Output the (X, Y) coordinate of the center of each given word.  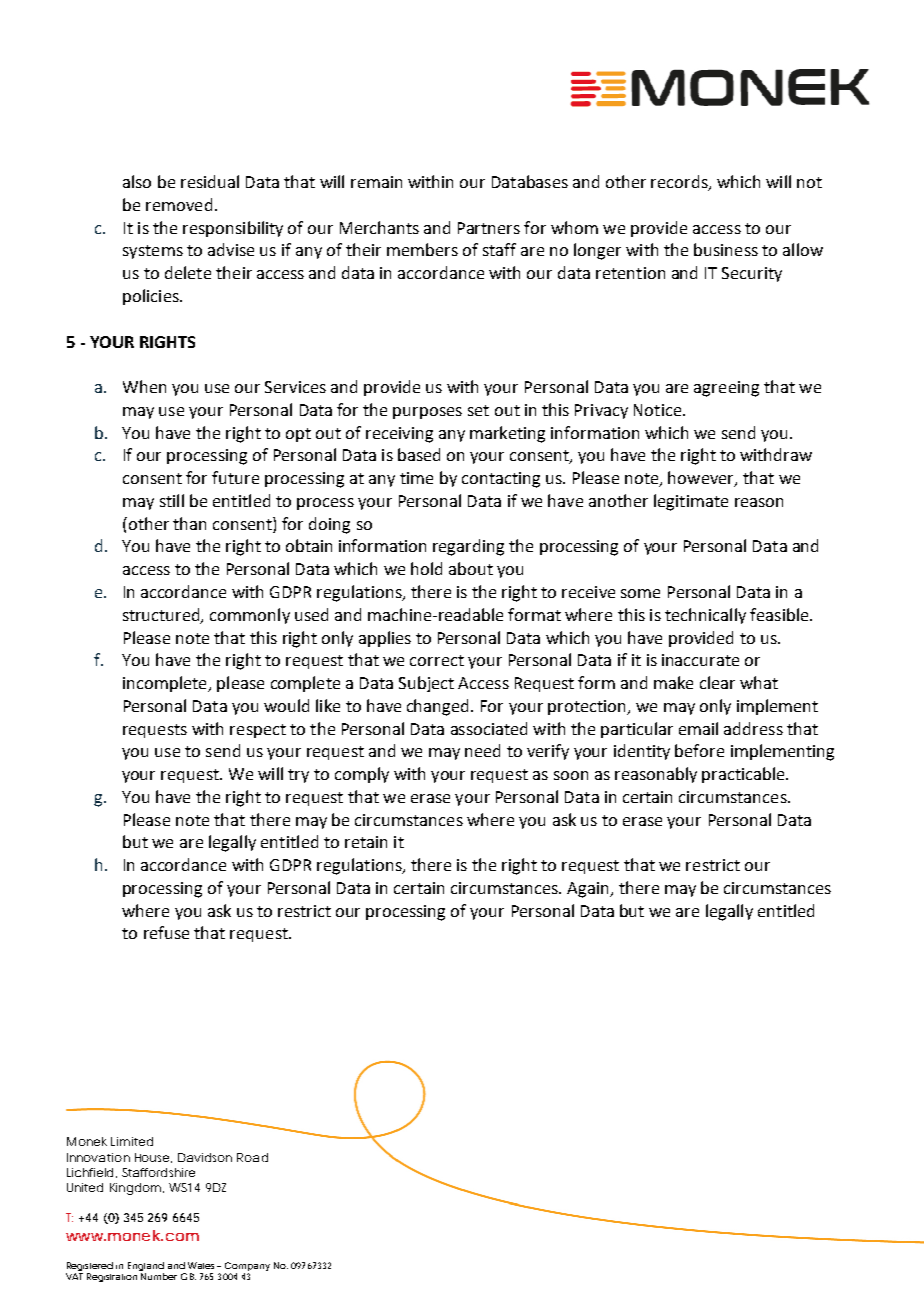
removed (179, 204)
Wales (201, 1265)
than (189, 523)
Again (589, 890)
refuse (166, 932)
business (726, 249)
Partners (489, 228)
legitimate (691, 502)
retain (366, 842)
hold (426, 568)
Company (247, 1268)
